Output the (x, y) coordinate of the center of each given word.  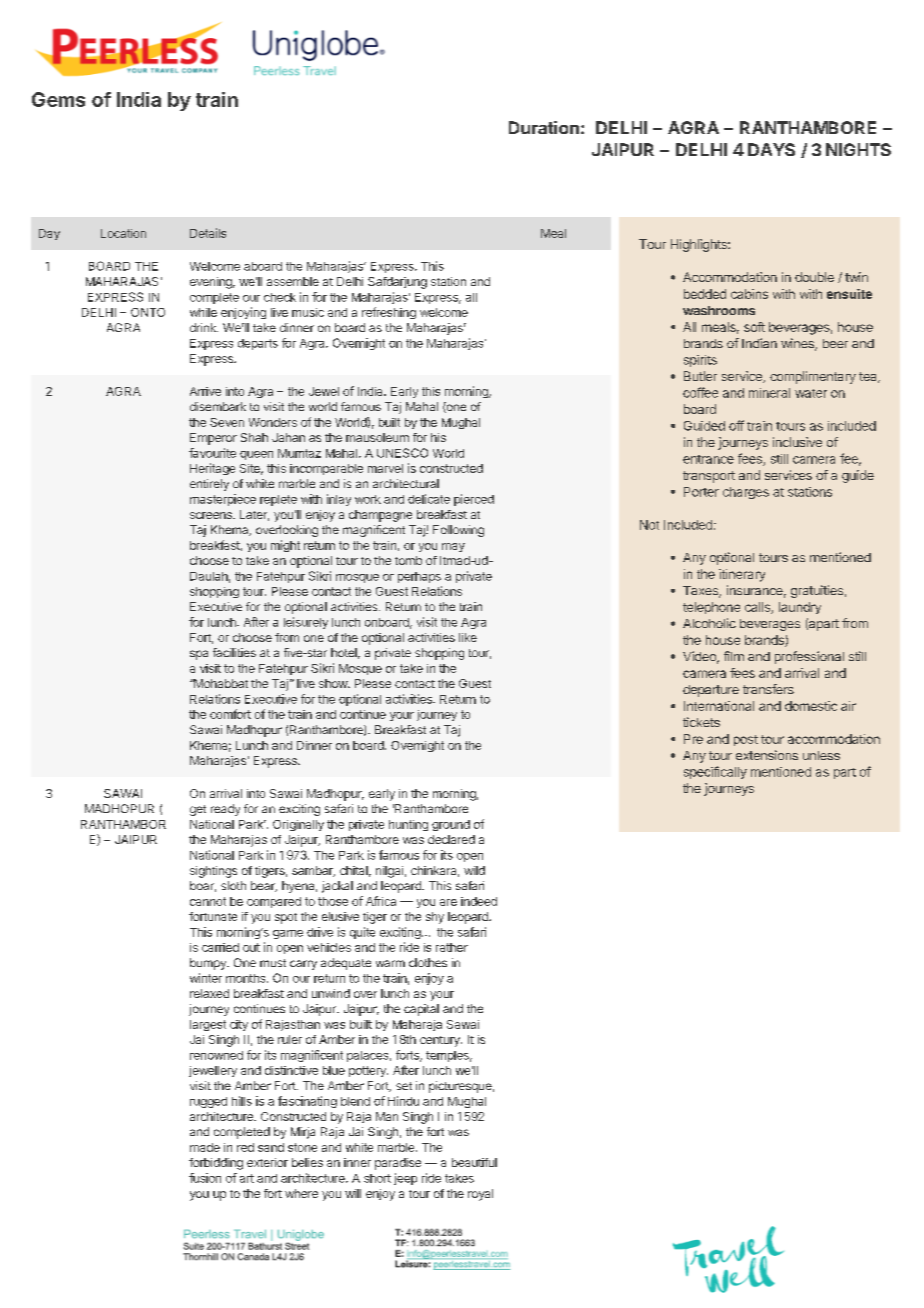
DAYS (771, 149)
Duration (544, 127)
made (205, 1147)
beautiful (474, 1162)
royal (480, 1195)
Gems (58, 99)
